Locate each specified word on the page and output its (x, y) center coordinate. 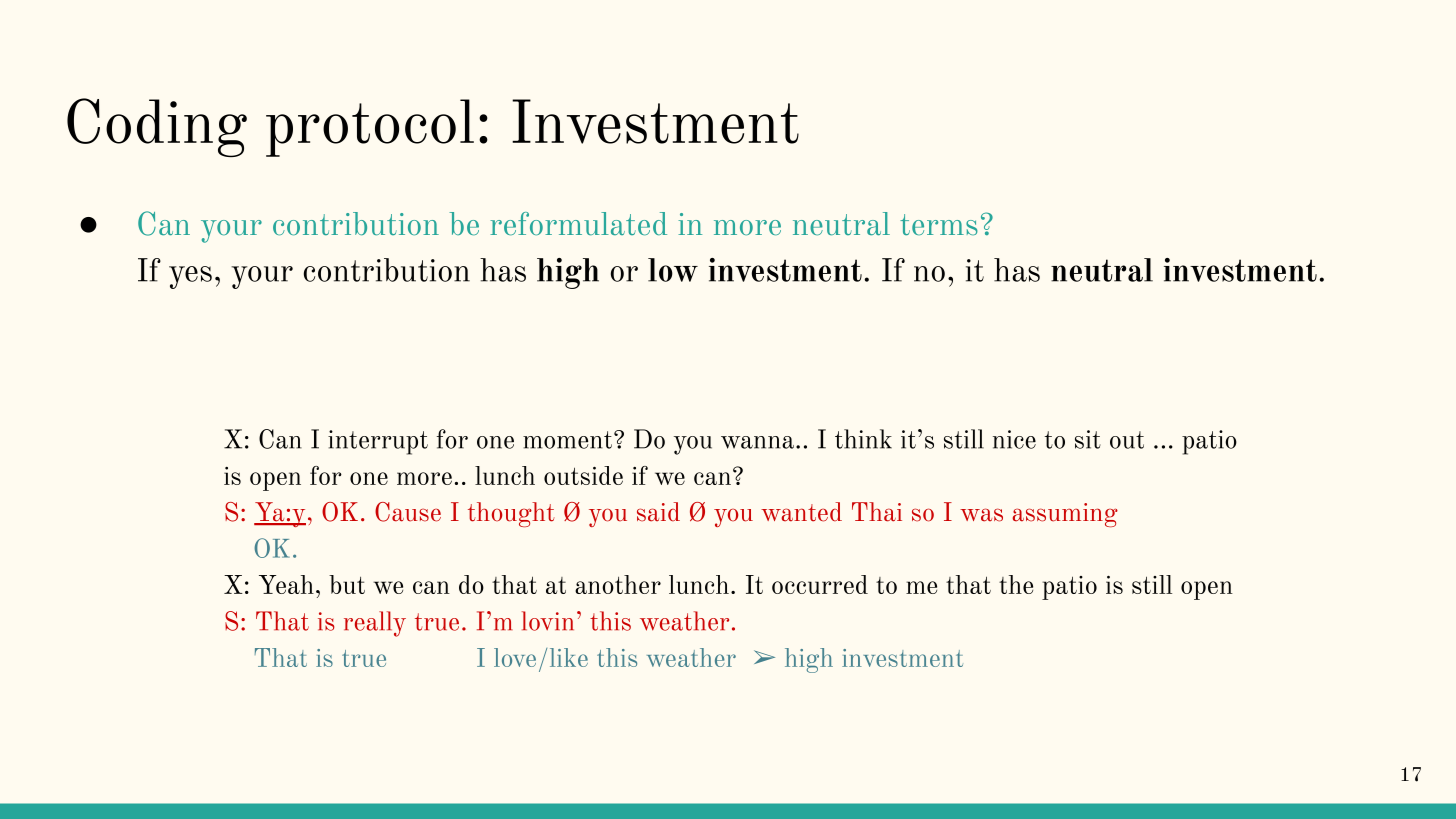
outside (583, 475)
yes (190, 277)
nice (1014, 439)
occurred (820, 584)
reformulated (578, 223)
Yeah (286, 584)
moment (567, 440)
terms (939, 224)
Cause (408, 512)
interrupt (378, 442)
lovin (548, 621)
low (673, 270)
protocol (370, 128)
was (981, 515)
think (863, 439)
